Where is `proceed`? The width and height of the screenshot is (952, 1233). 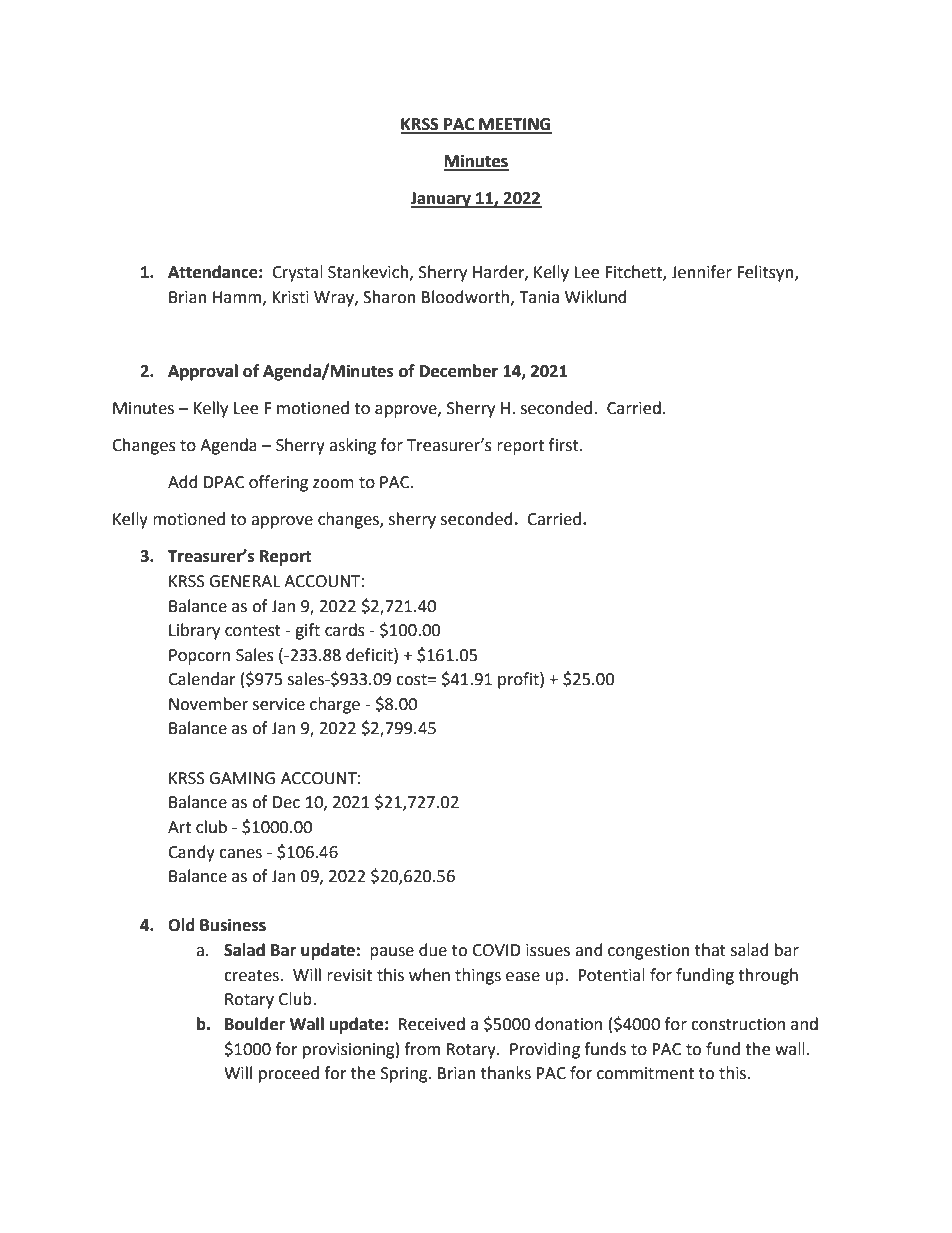
proceed is located at coordinates (289, 1074).
